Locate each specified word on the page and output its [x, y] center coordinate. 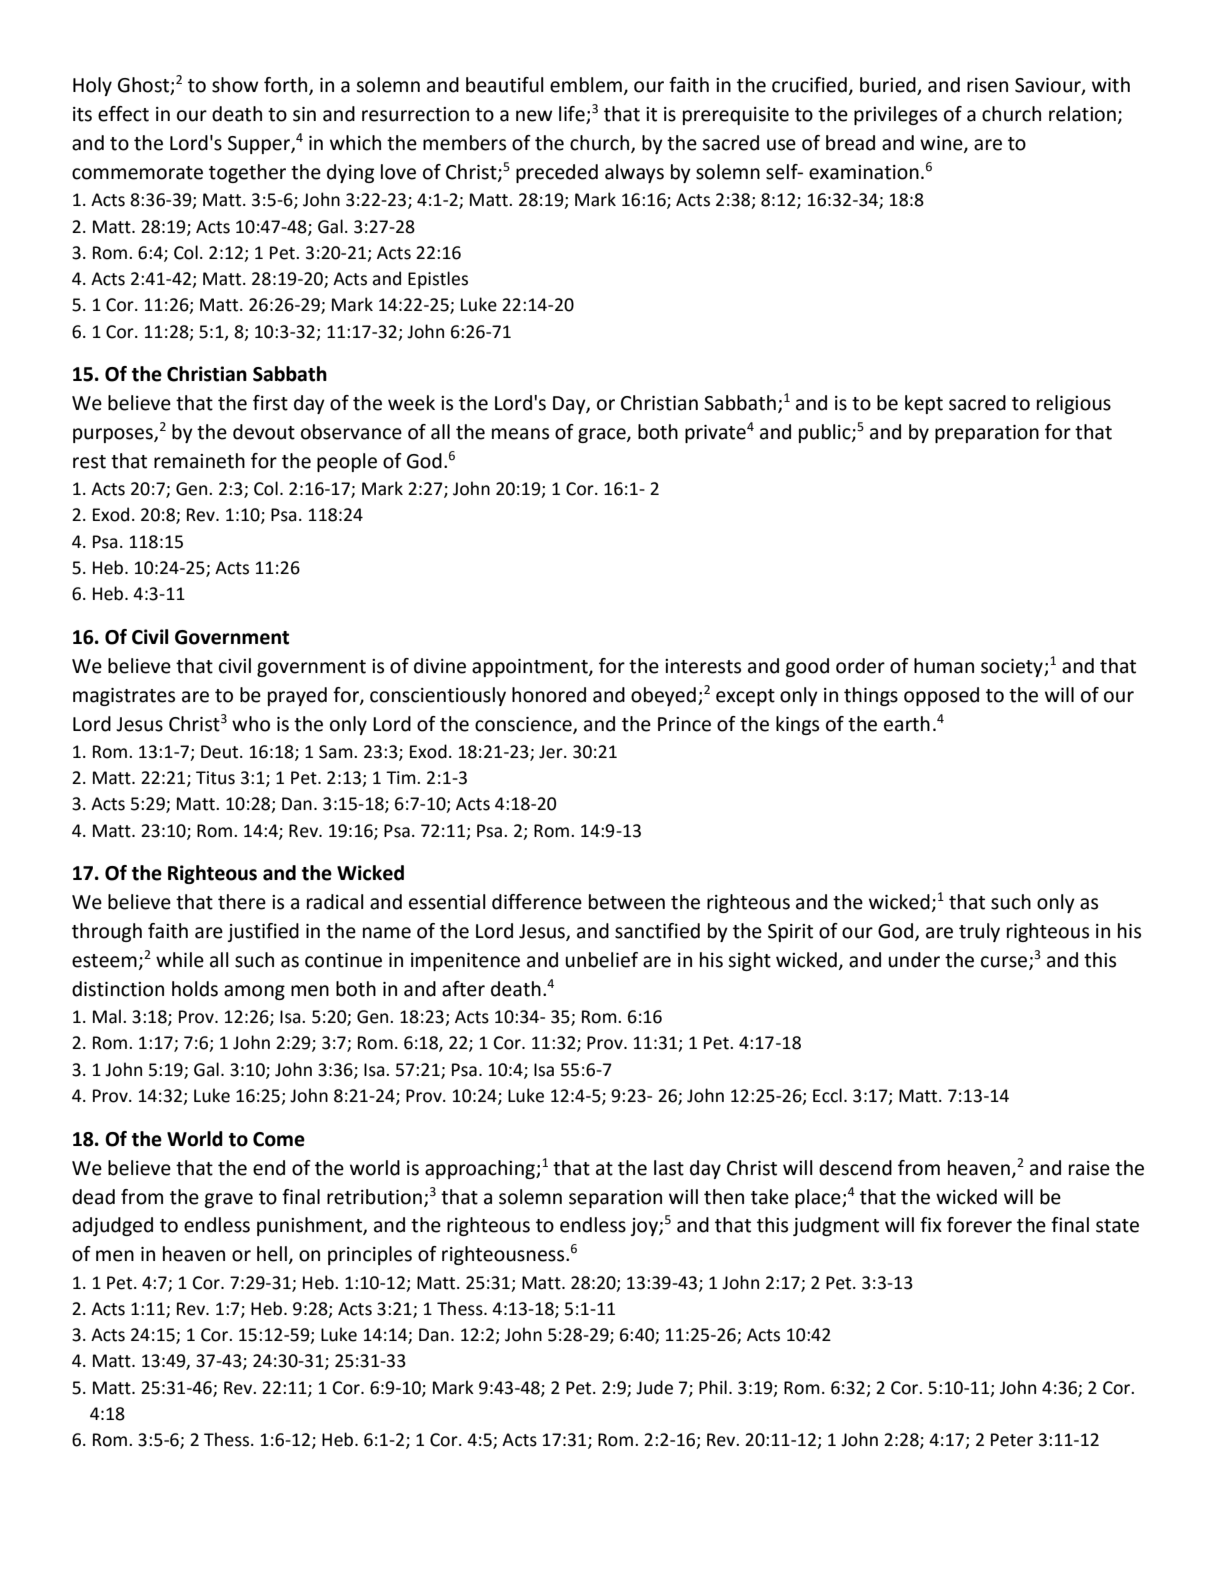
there [242, 902]
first [270, 403]
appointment [531, 668]
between [627, 902]
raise [1089, 1168]
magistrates [124, 697]
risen [987, 85]
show [235, 85]
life [573, 115]
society [1013, 668]
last [669, 1168]
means [520, 434]
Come [279, 1139]
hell [272, 1254]
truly [979, 932]
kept [924, 404]
